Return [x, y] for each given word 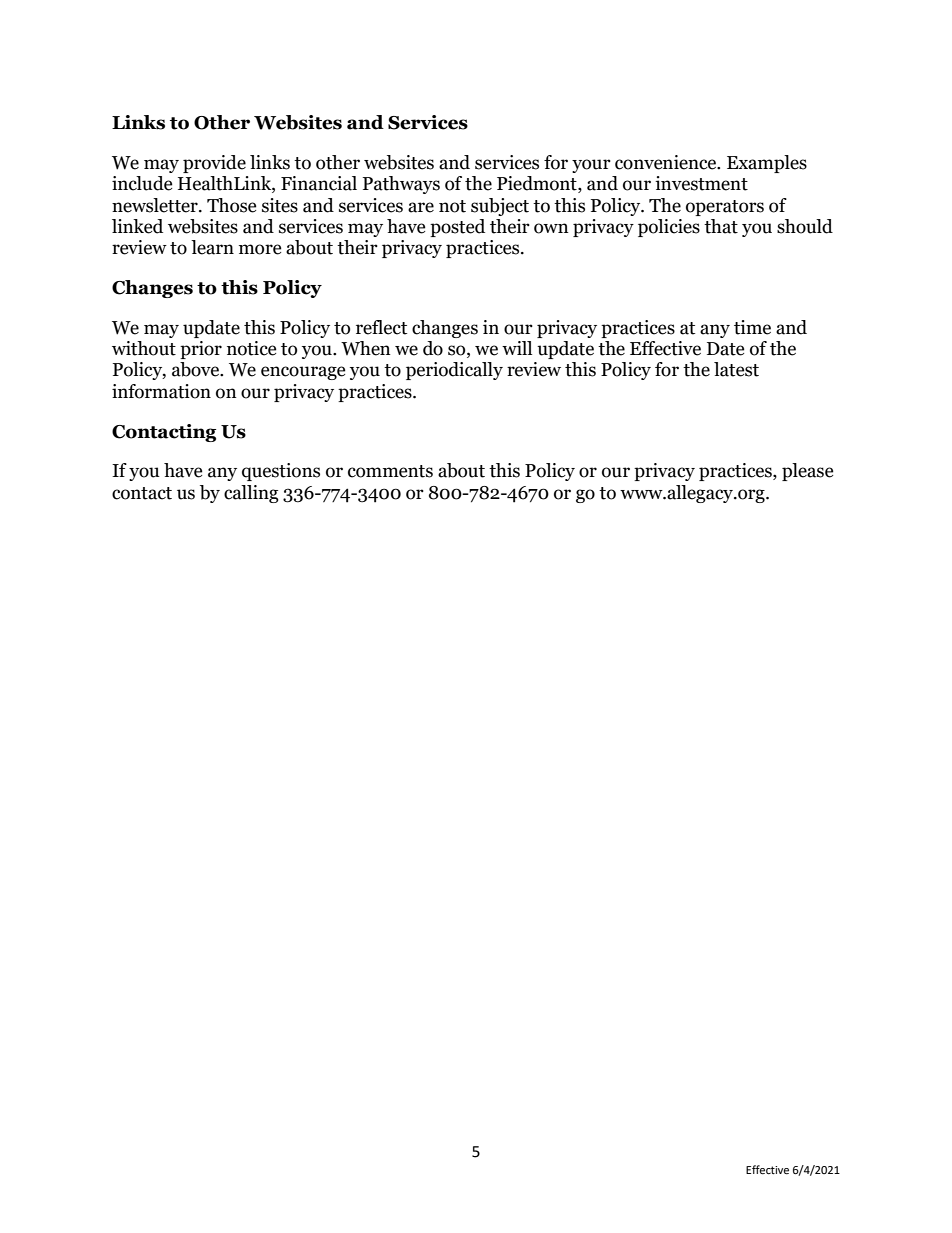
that [721, 226]
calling [251, 494]
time [752, 327]
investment [701, 183]
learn [212, 247]
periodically [454, 371]
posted [457, 228]
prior [201, 350]
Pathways [401, 185]
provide [214, 164]
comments [390, 471]
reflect [381, 327]
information [161, 391]
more [260, 249]
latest [736, 369]
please [808, 472]
